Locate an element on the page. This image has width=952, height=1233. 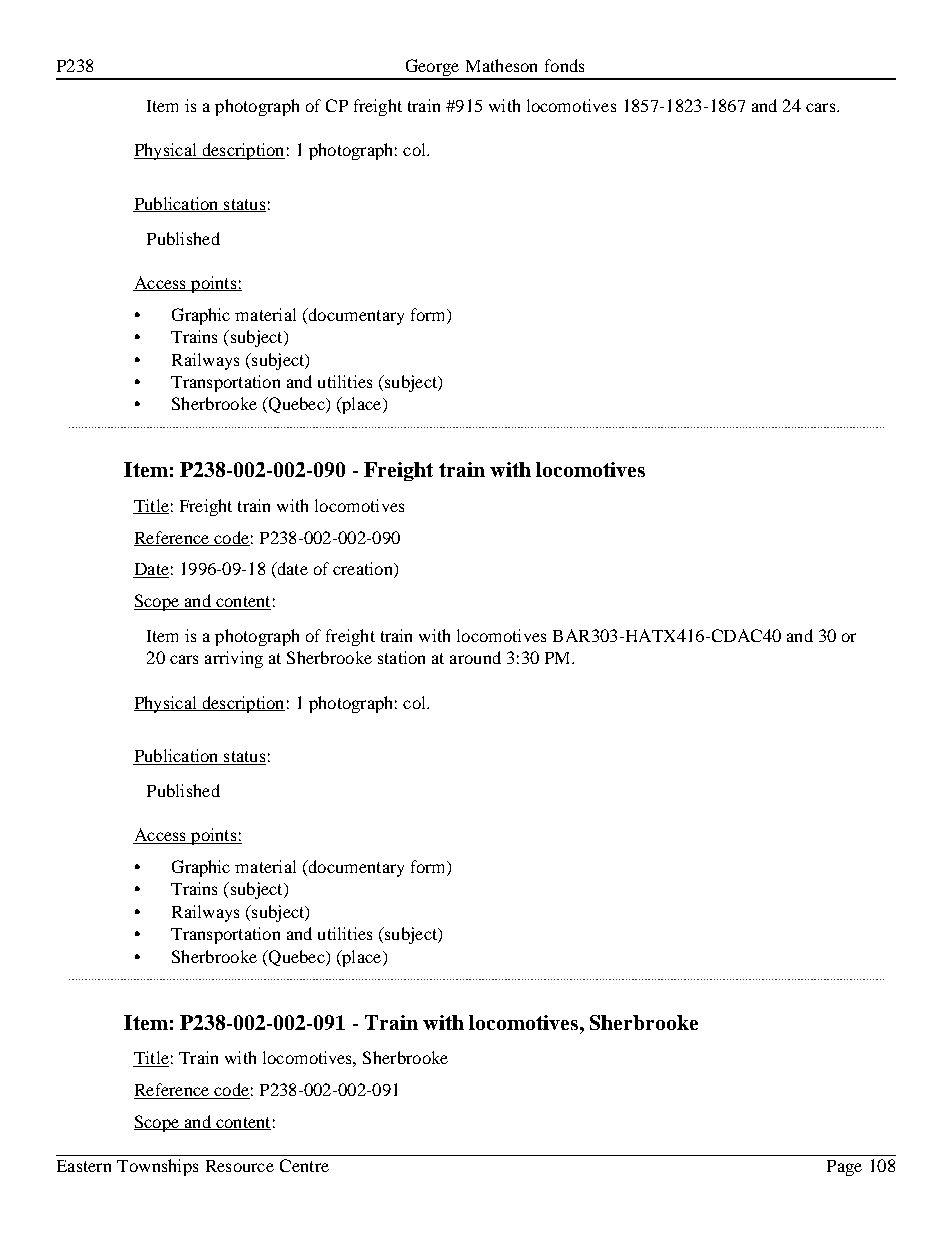
Page is located at coordinates (844, 1168).
